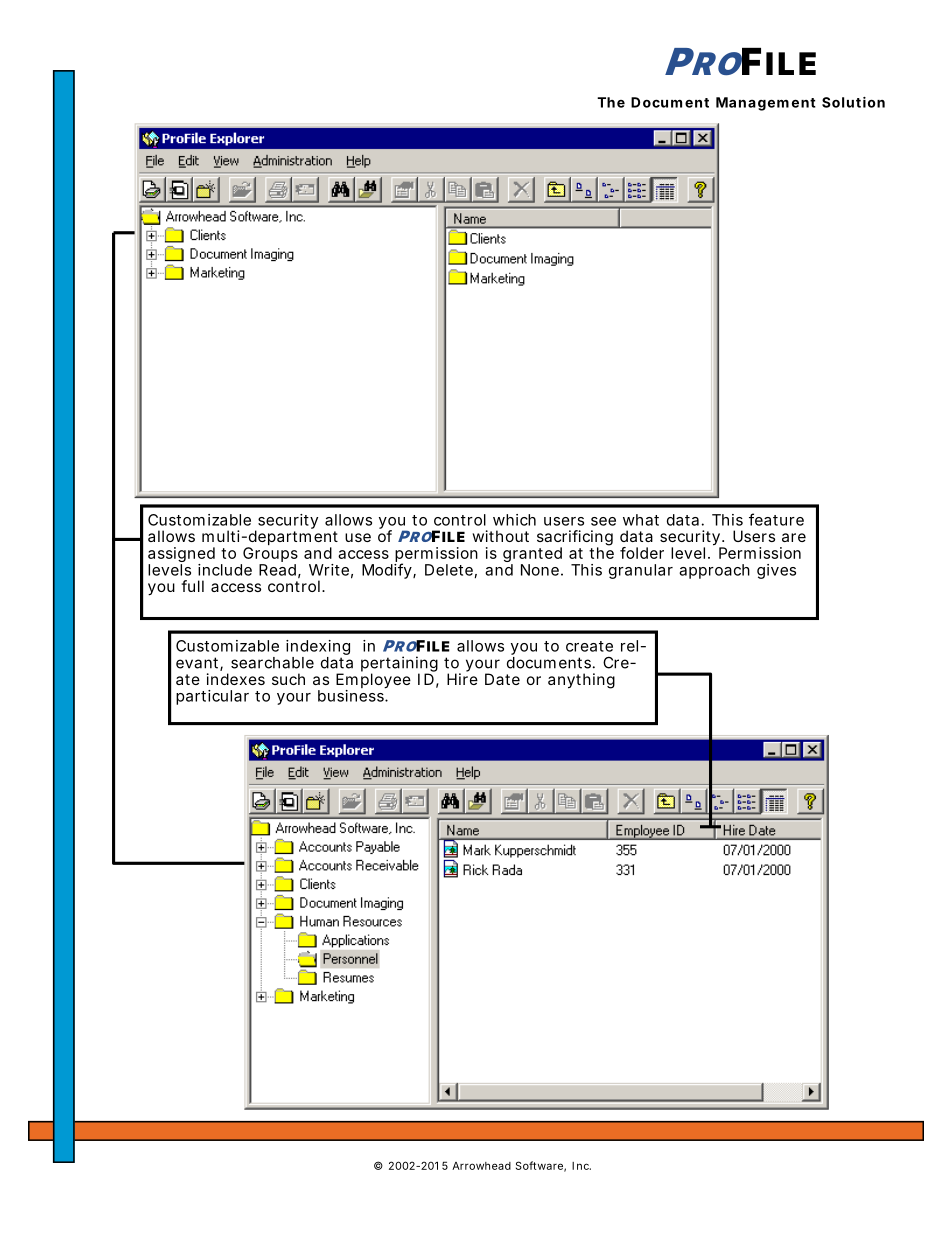  What do you see at coordinates (502, 679) in the page?
I see `Date` at bounding box center [502, 679].
